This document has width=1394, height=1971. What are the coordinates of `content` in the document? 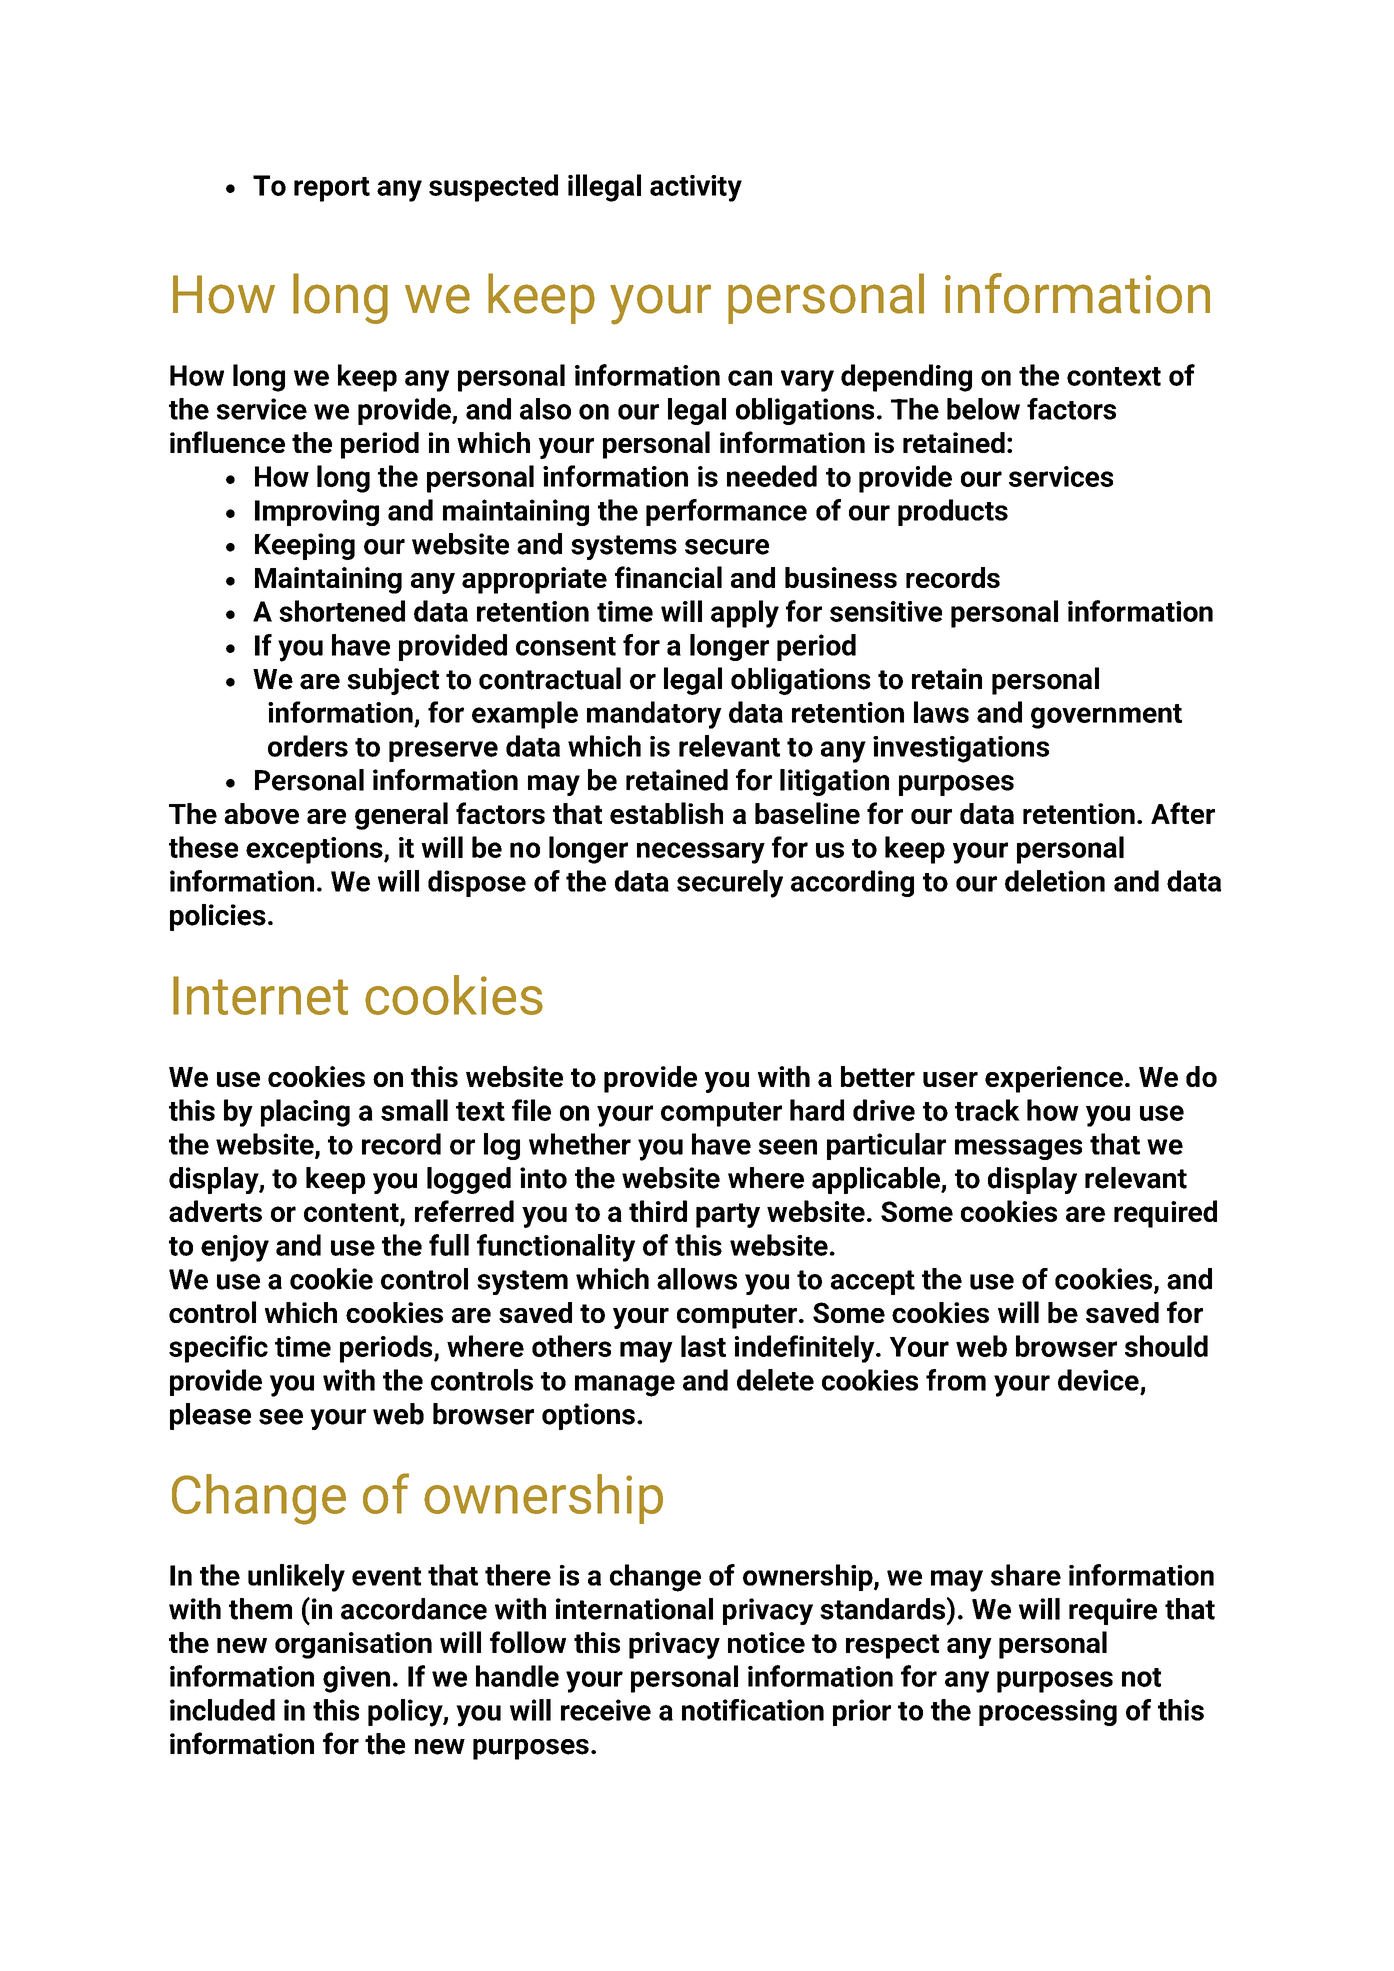 It's located at (352, 1214).
